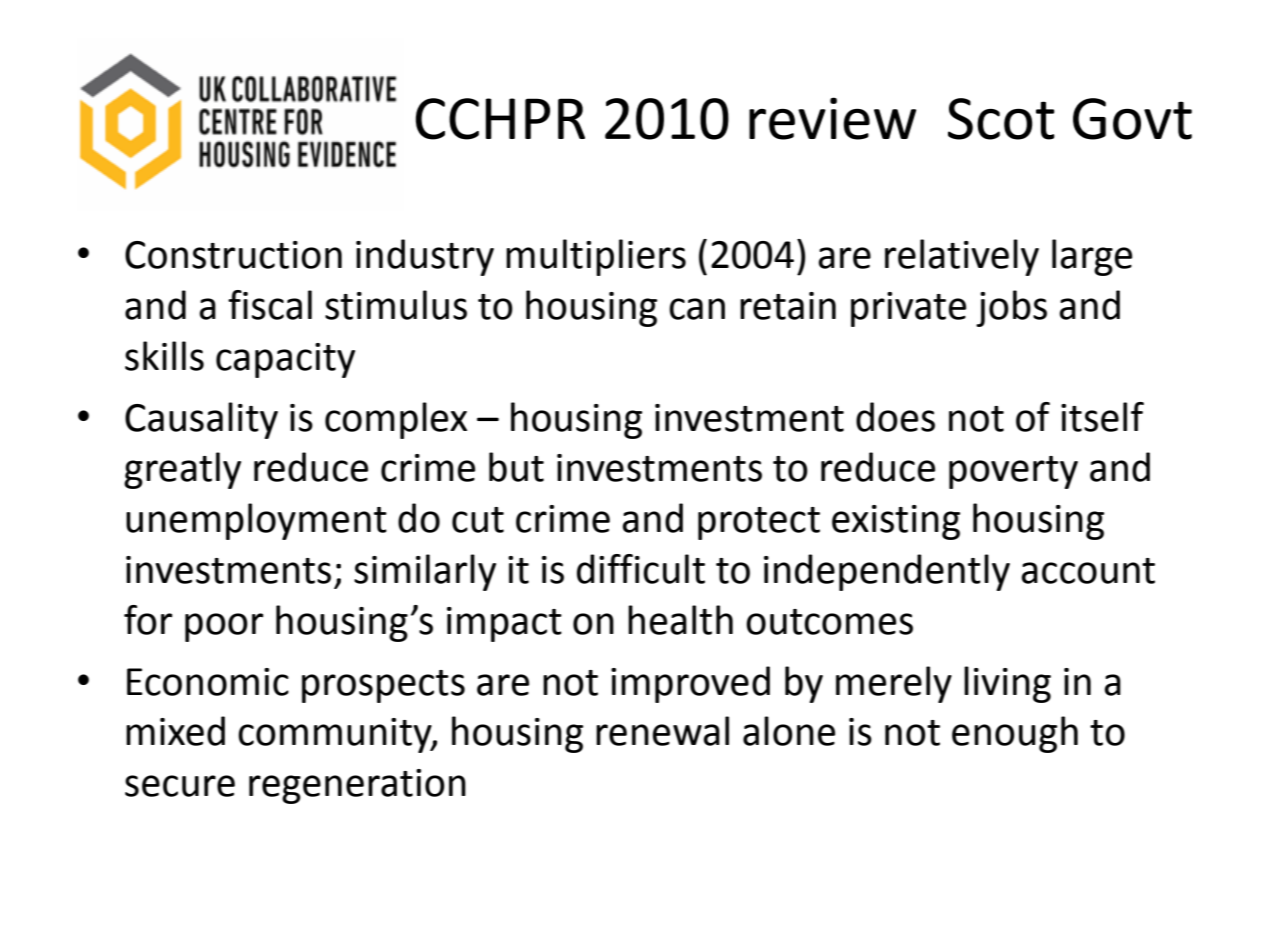 The image size is (1270, 952). Describe the element at coordinates (1001, 119) in the screenshot. I see `Scot` at that location.
